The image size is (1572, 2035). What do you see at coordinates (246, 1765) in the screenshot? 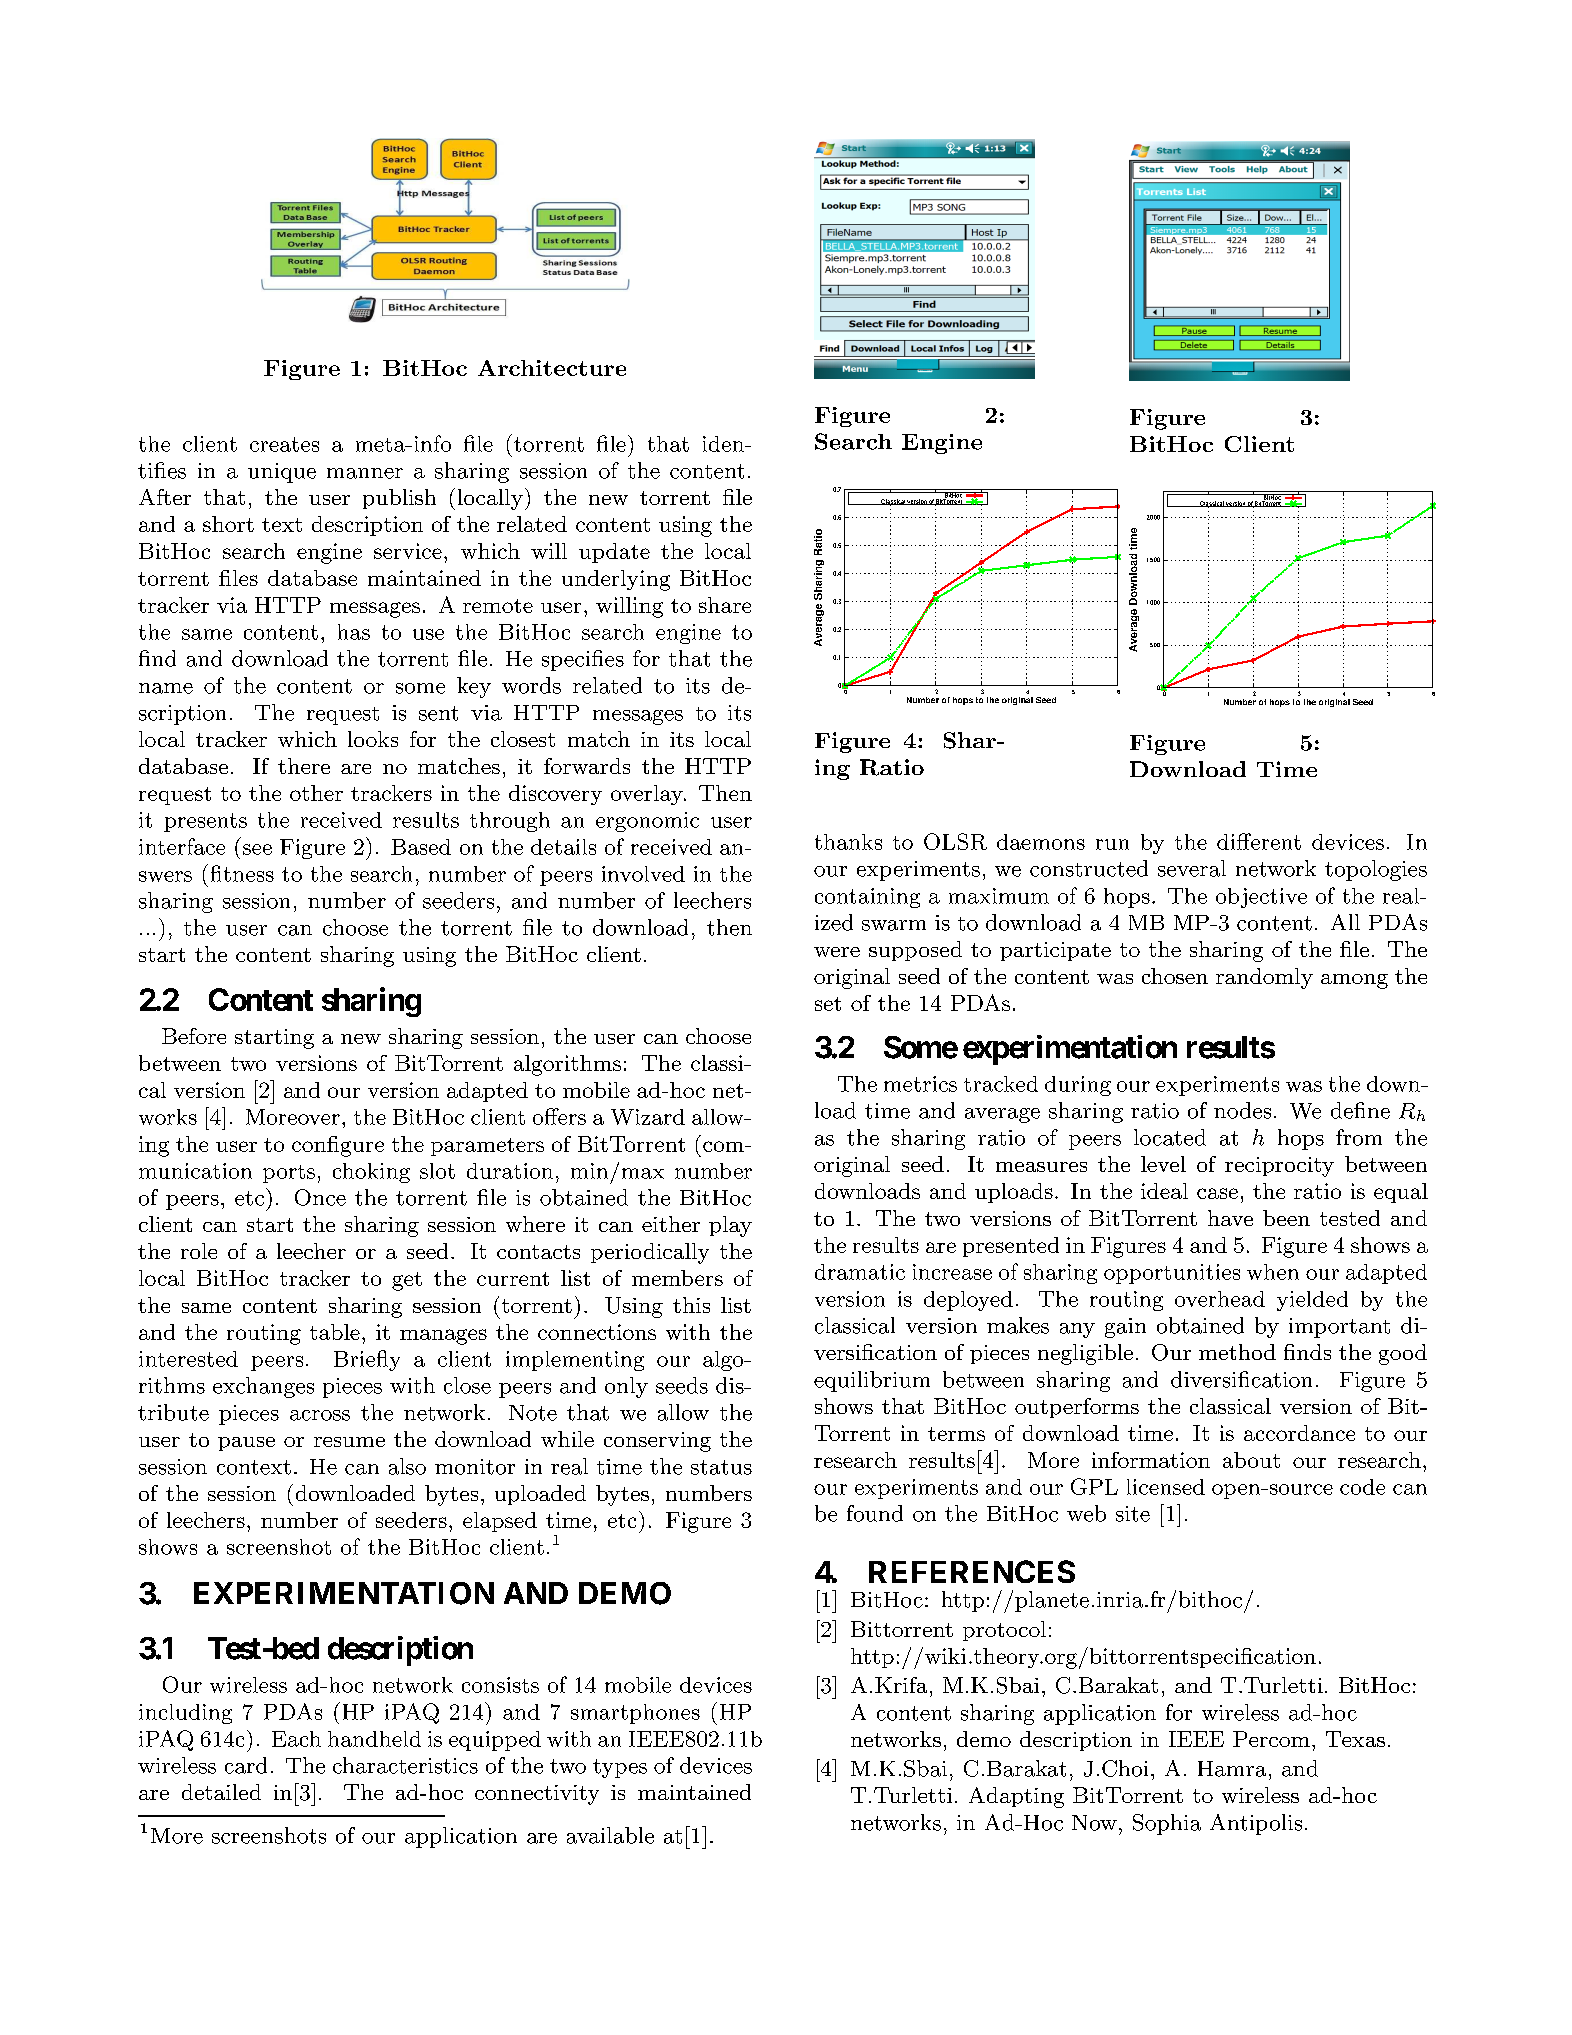
I see `card` at bounding box center [246, 1765].
